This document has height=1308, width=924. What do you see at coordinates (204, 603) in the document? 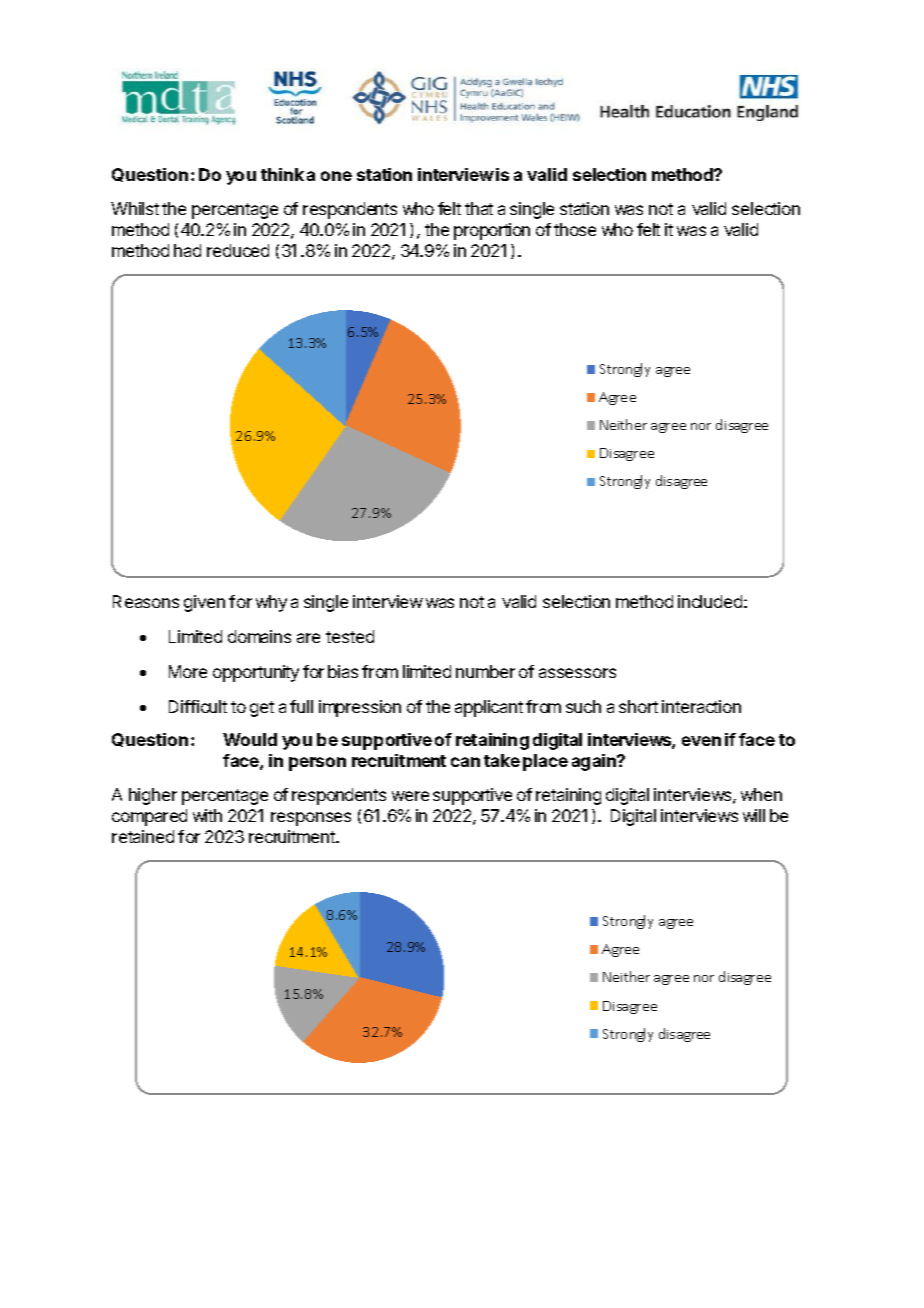
I see `given` at bounding box center [204, 603].
